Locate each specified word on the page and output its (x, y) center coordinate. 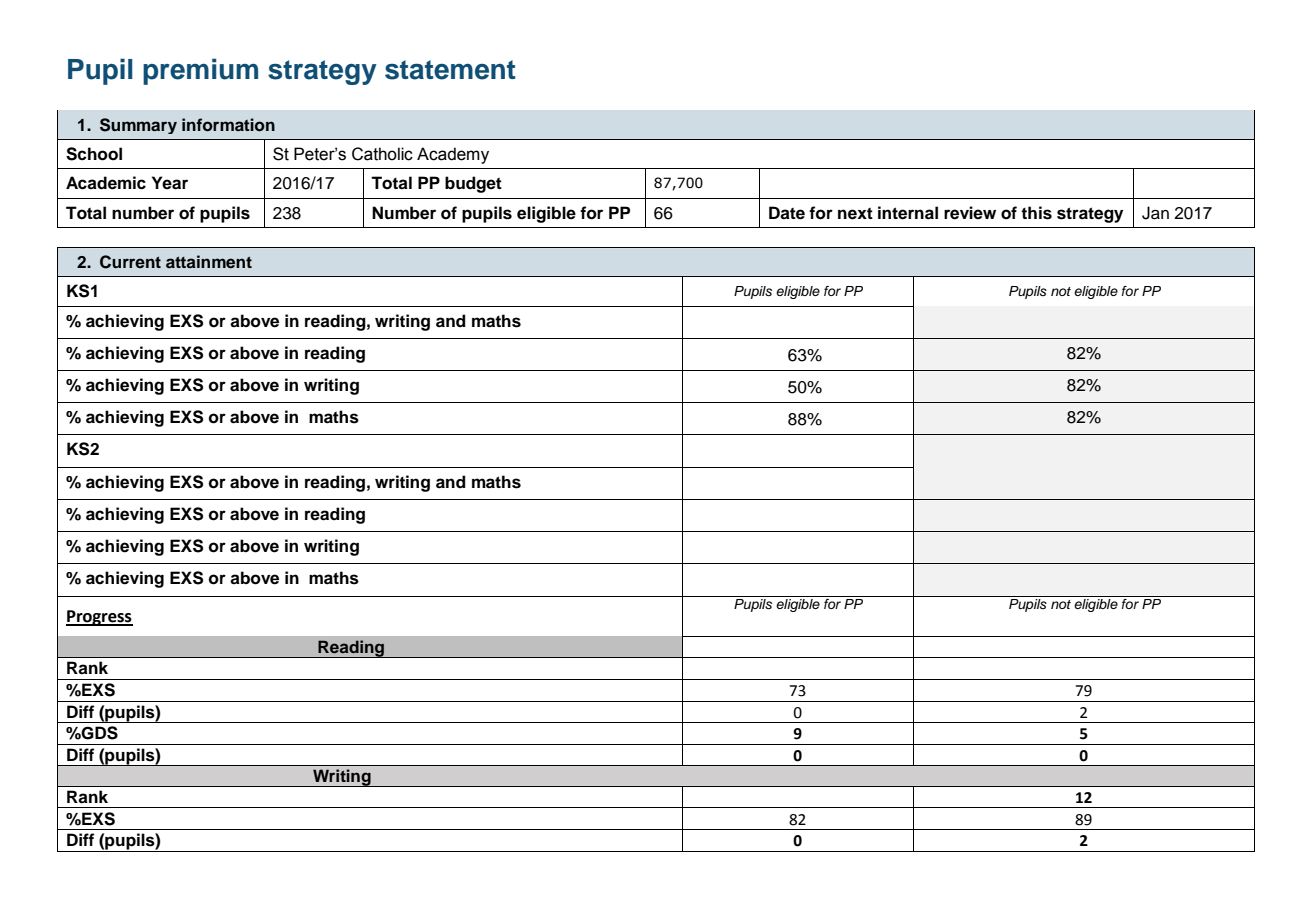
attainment (209, 262)
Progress (99, 618)
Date (787, 213)
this (1036, 213)
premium (200, 71)
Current (130, 262)
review (970, 213)
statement (450, 70)
